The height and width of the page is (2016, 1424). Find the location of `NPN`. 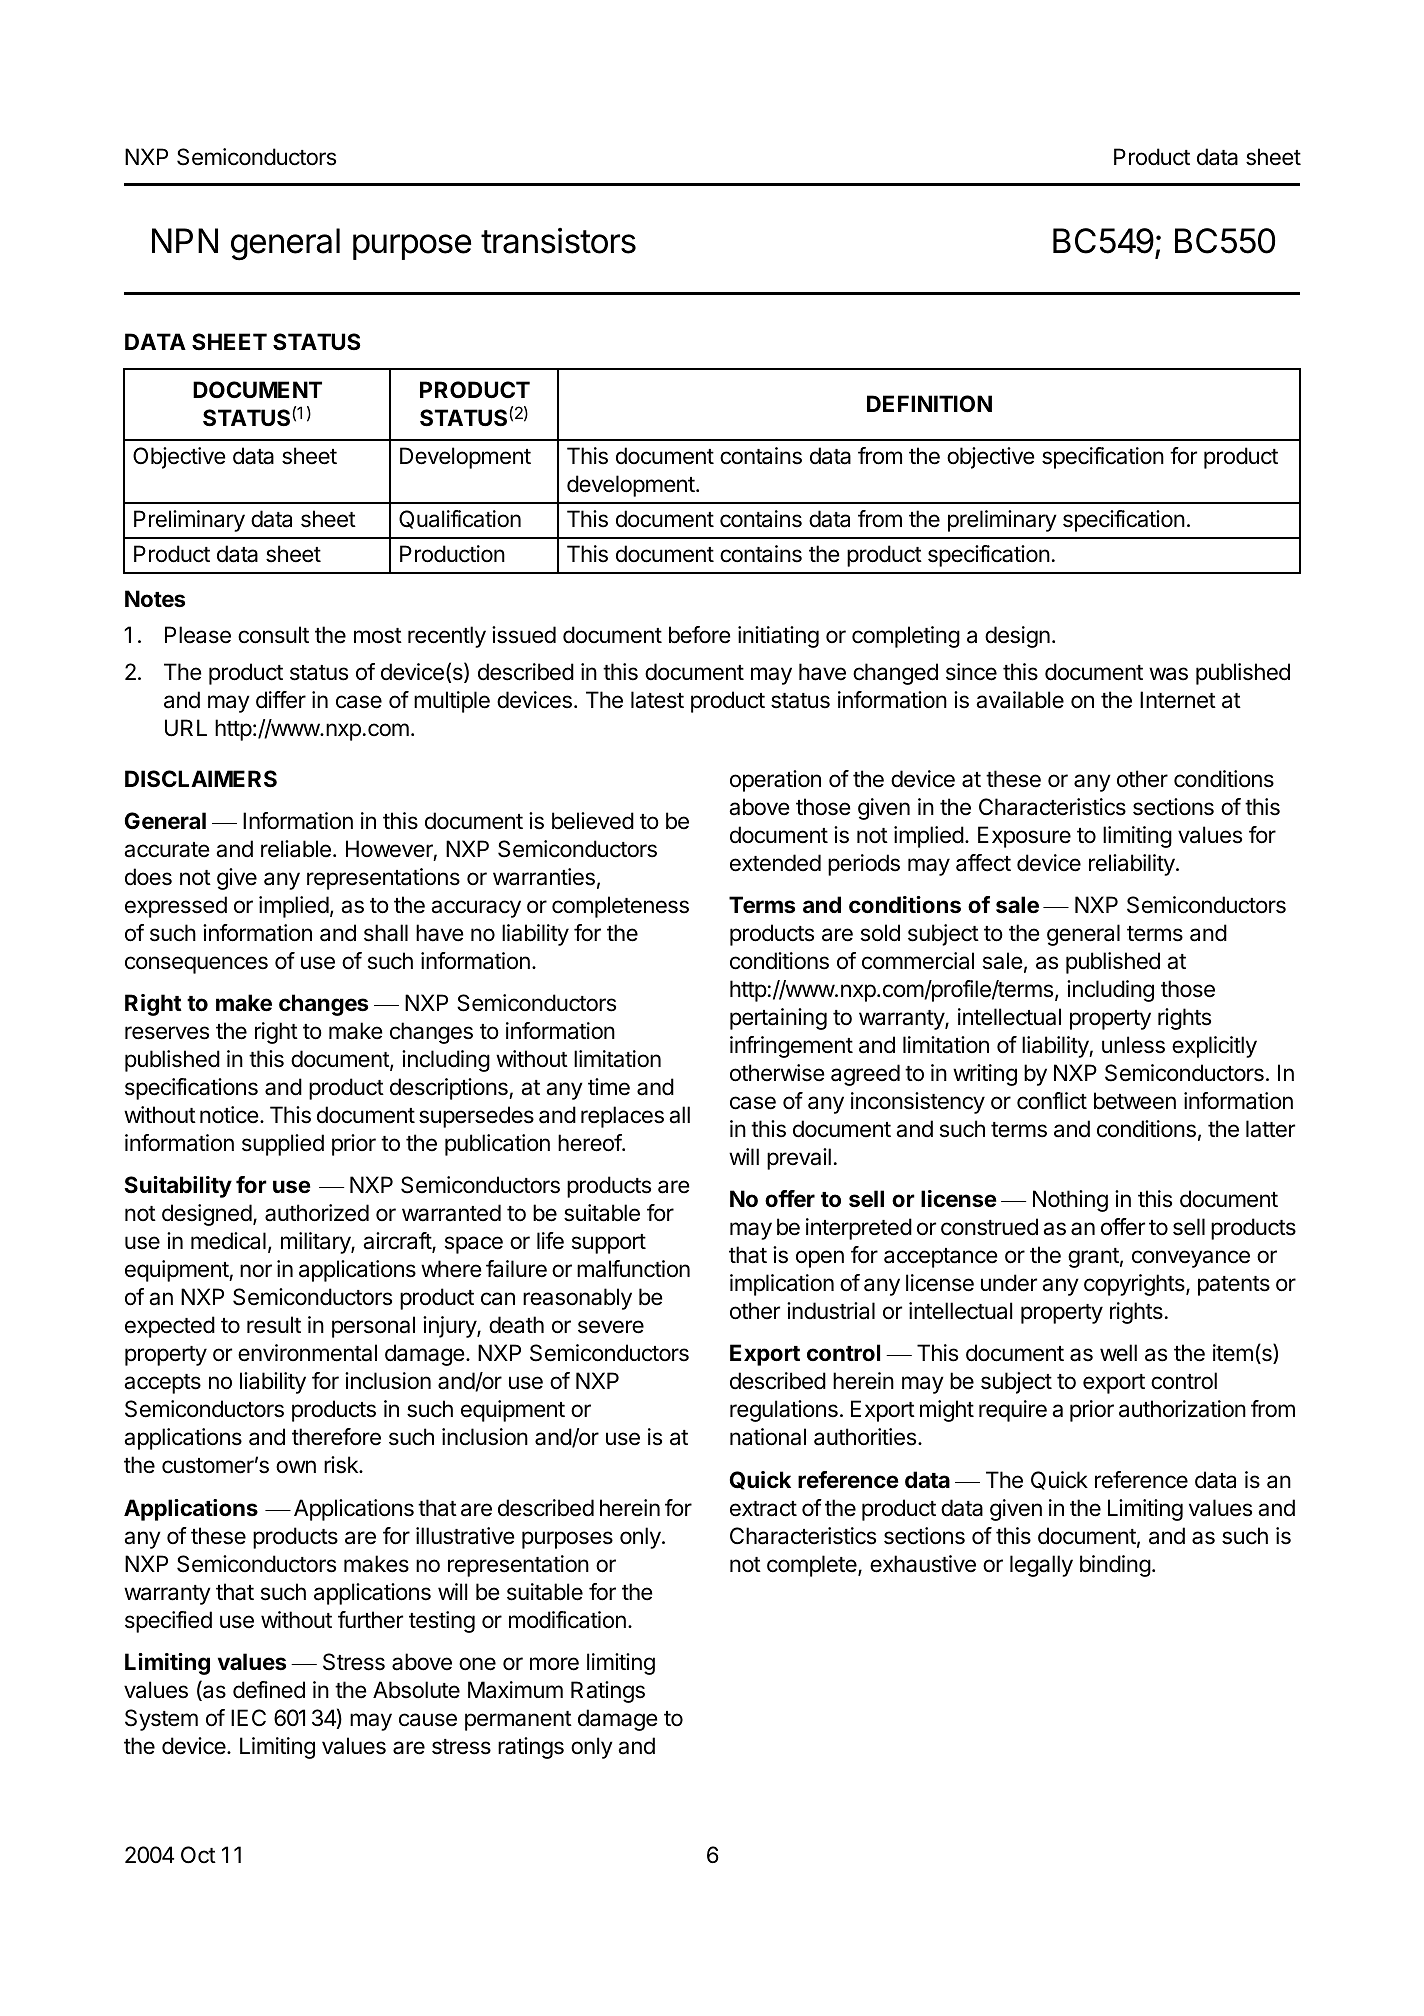

NPN is located at coordinates (185, 240).
